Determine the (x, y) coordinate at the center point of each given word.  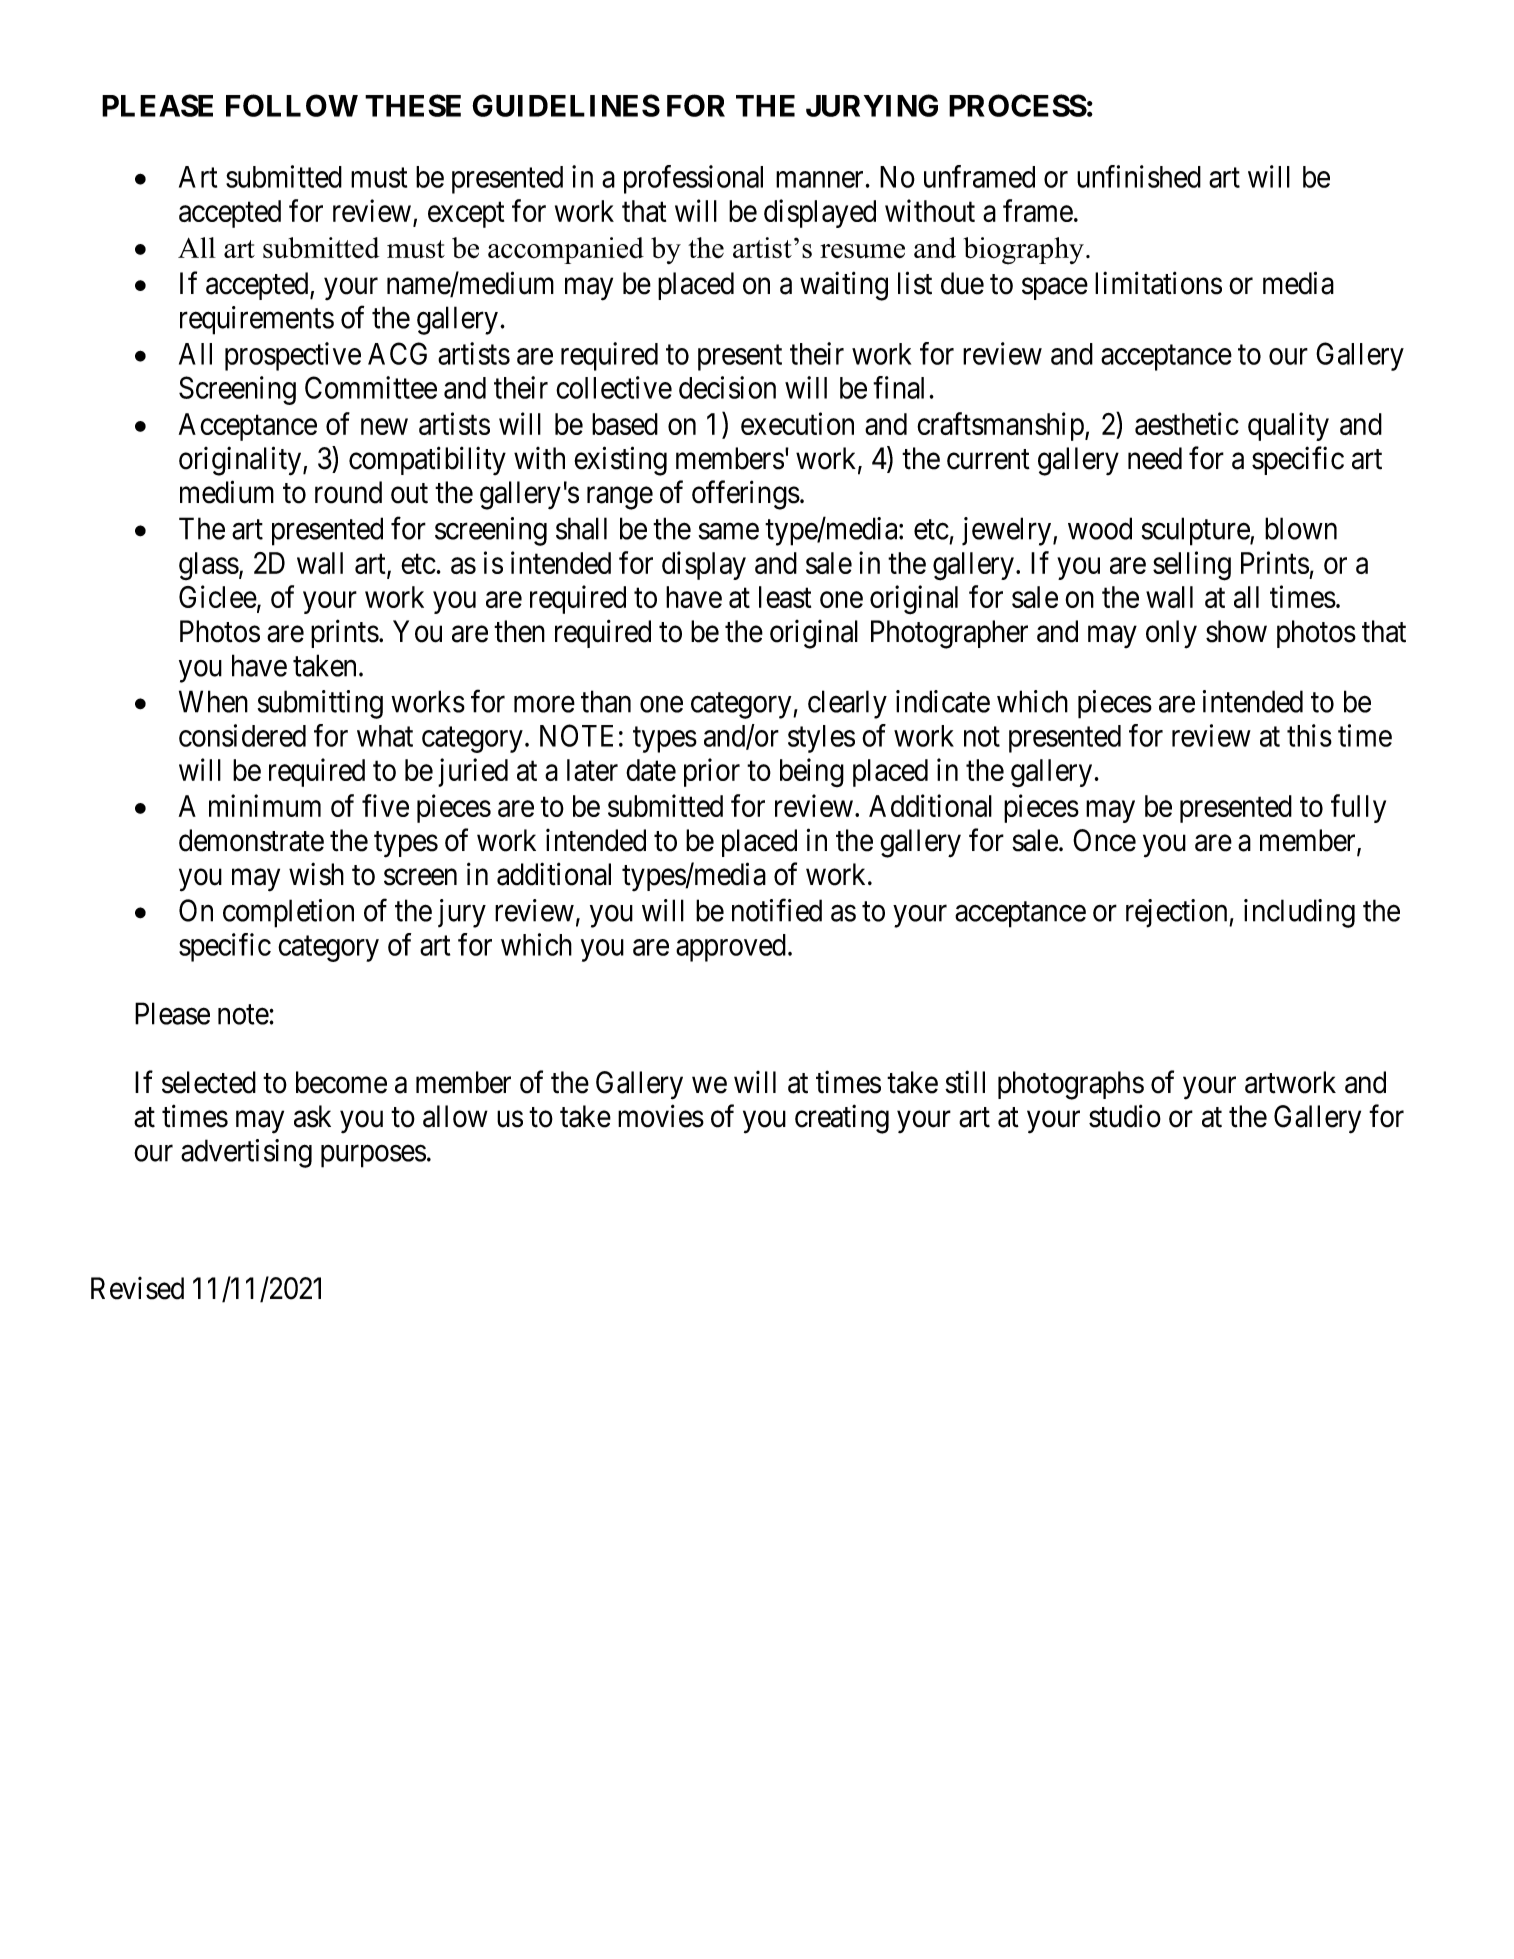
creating (842, 1119)
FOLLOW (292, 105)
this (1309, 735)
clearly (847, 704)
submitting (320, 704)
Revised (137, 1288)
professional (693, 179)
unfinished (1139, 176)
